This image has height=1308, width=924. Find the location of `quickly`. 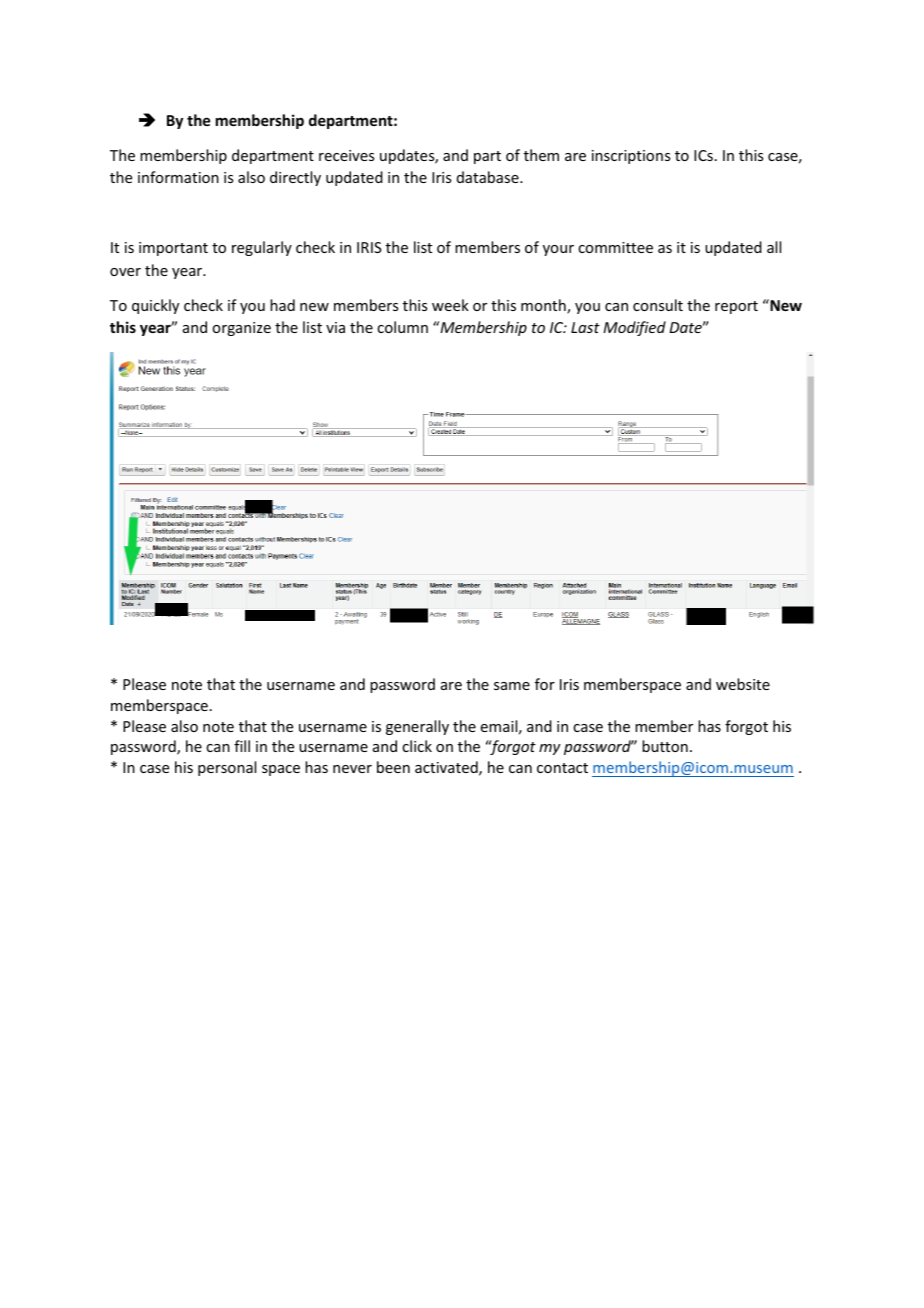

quickly is located at coordinates (155, 306).
